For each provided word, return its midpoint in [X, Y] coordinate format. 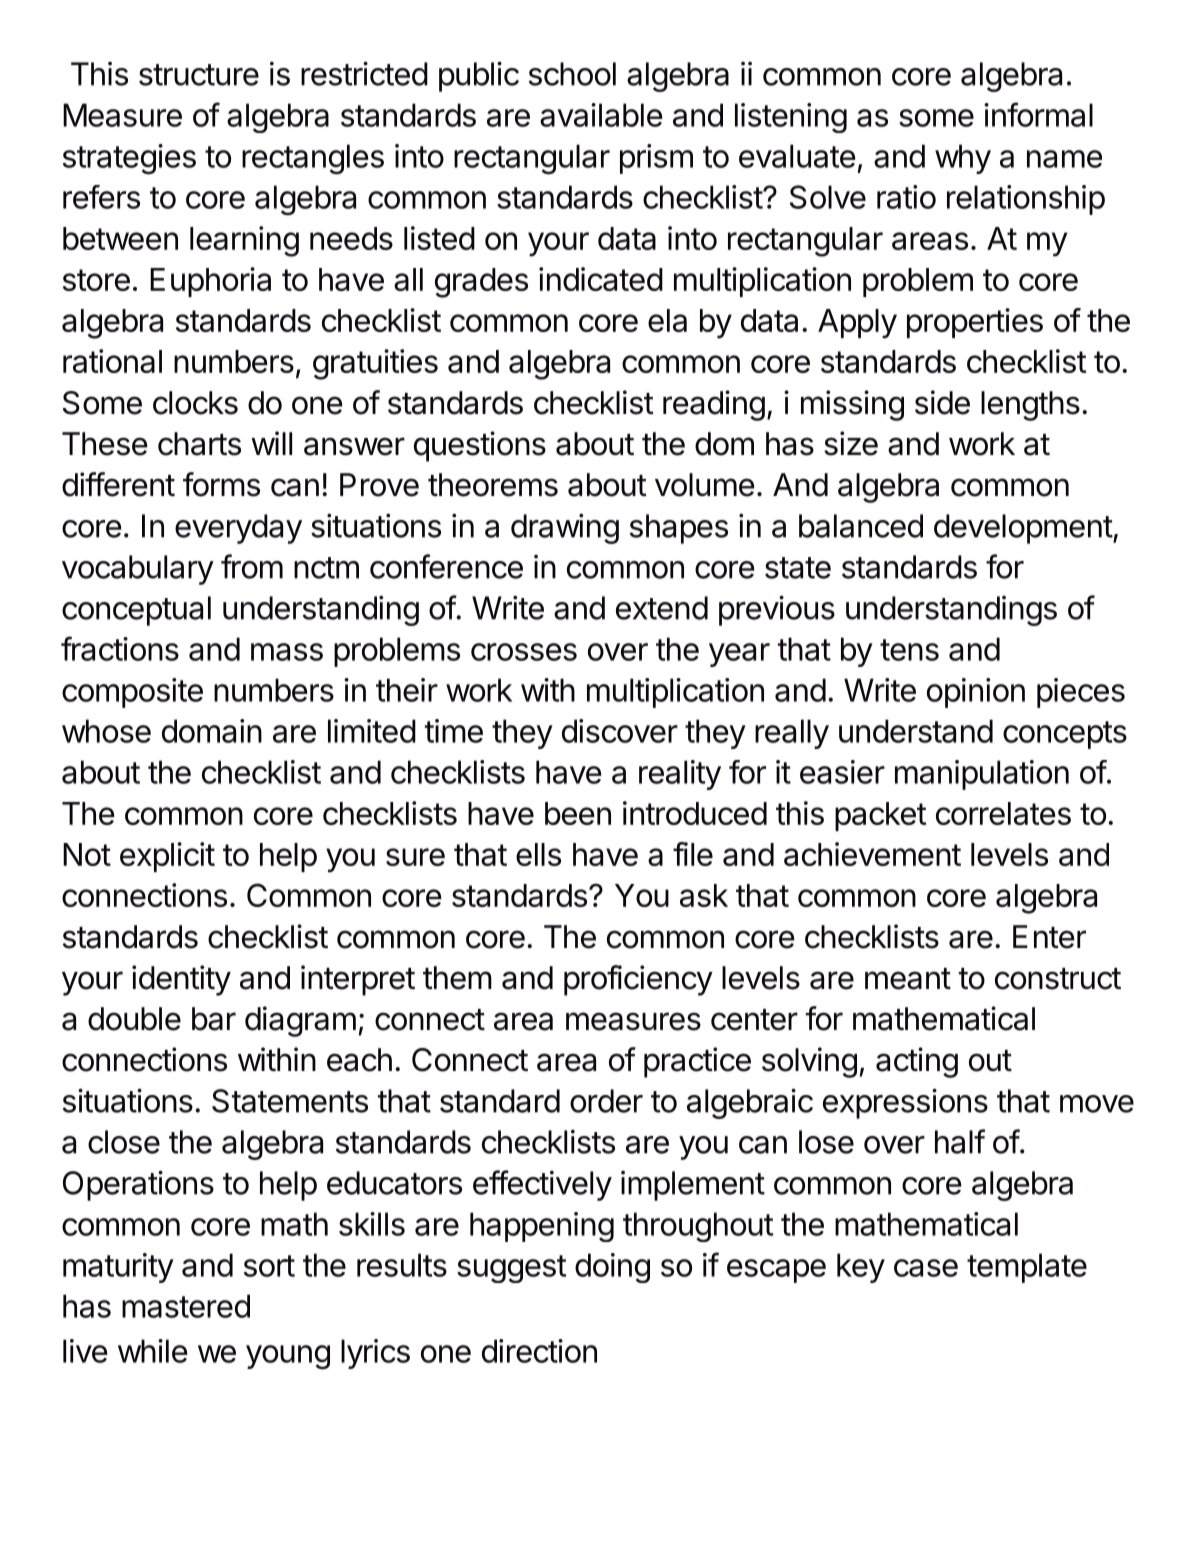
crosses [524, 652]
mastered [186, 1306]
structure [199, 75]
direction [539, 1351]
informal [1038, 114]
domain [212, 731]
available [601, 115]
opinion [976, 693]
